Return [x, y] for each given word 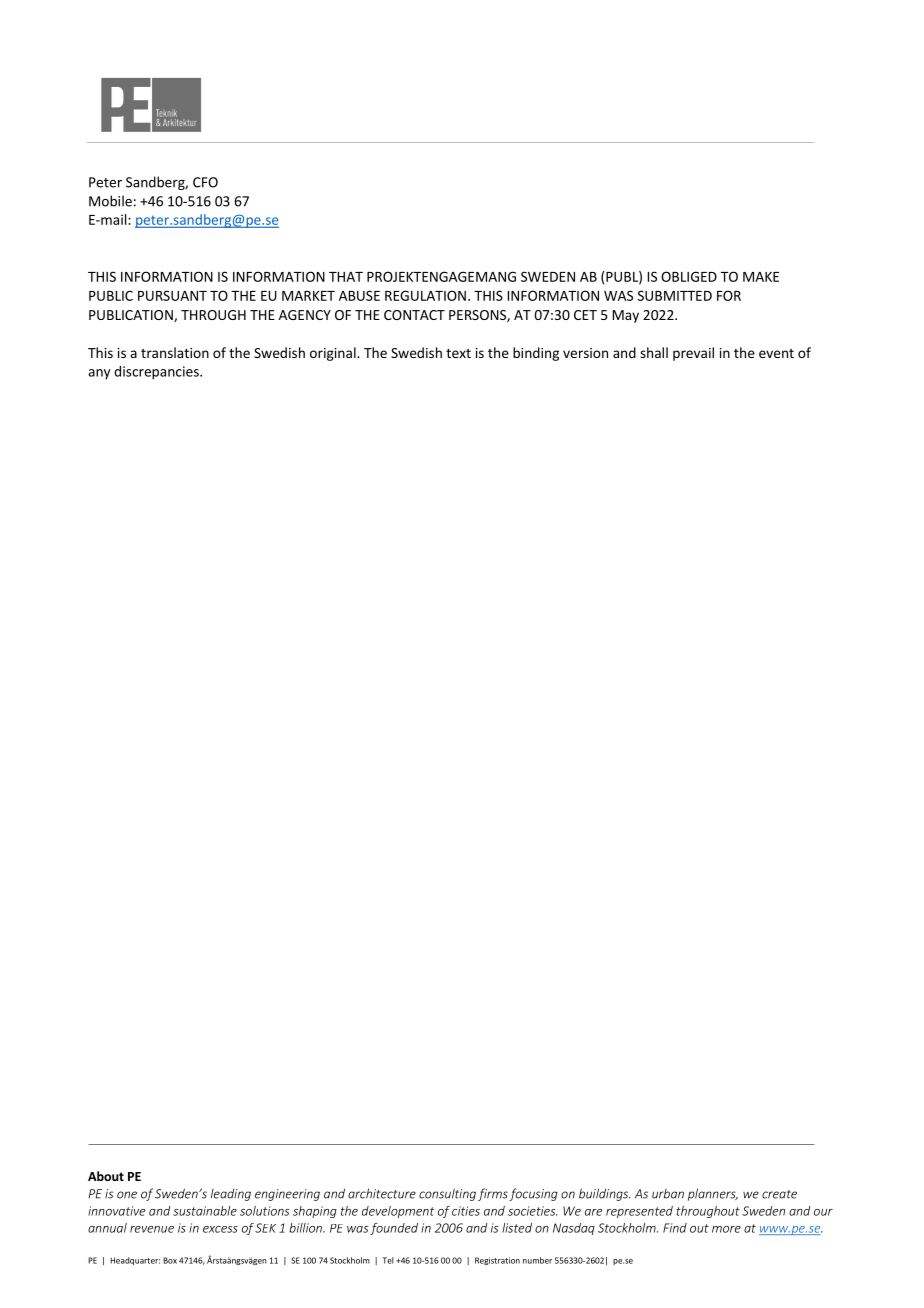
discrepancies [157, 373]
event [776, 353]
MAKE [761, 277]
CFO [205, 182]
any [99, 374]
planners [713, 1194]
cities [466, 1211]
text [458, 353]
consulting [447, 1194]
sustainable [205, 1211]
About [106, 1176]
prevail [693, 354]
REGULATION [425, 295]
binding [536, 354]
